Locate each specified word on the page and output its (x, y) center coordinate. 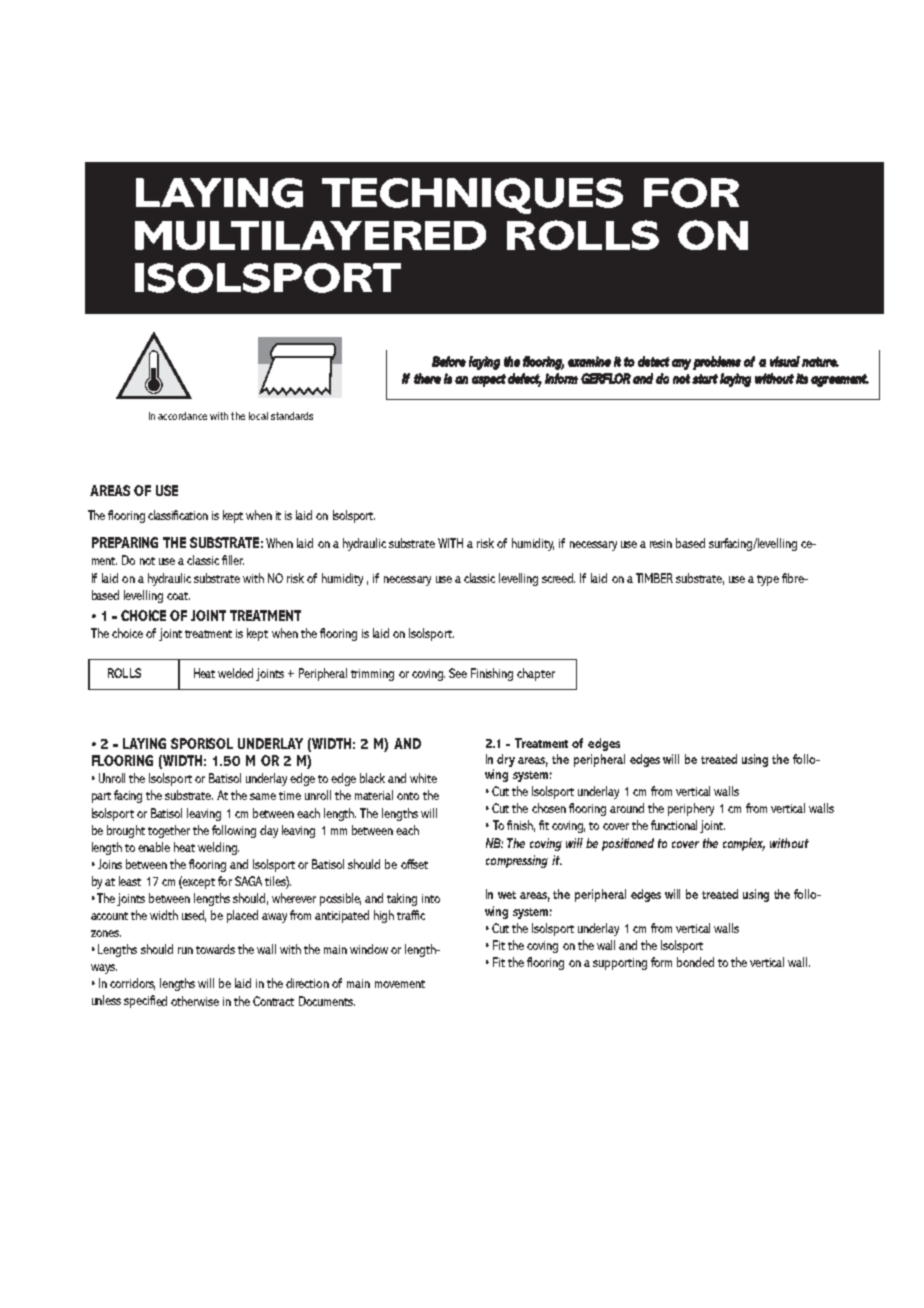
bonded (695, 962)
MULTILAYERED (310, 235)
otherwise (195, 1001)
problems (717, 363)
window (369, 949)
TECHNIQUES (472, 196)
